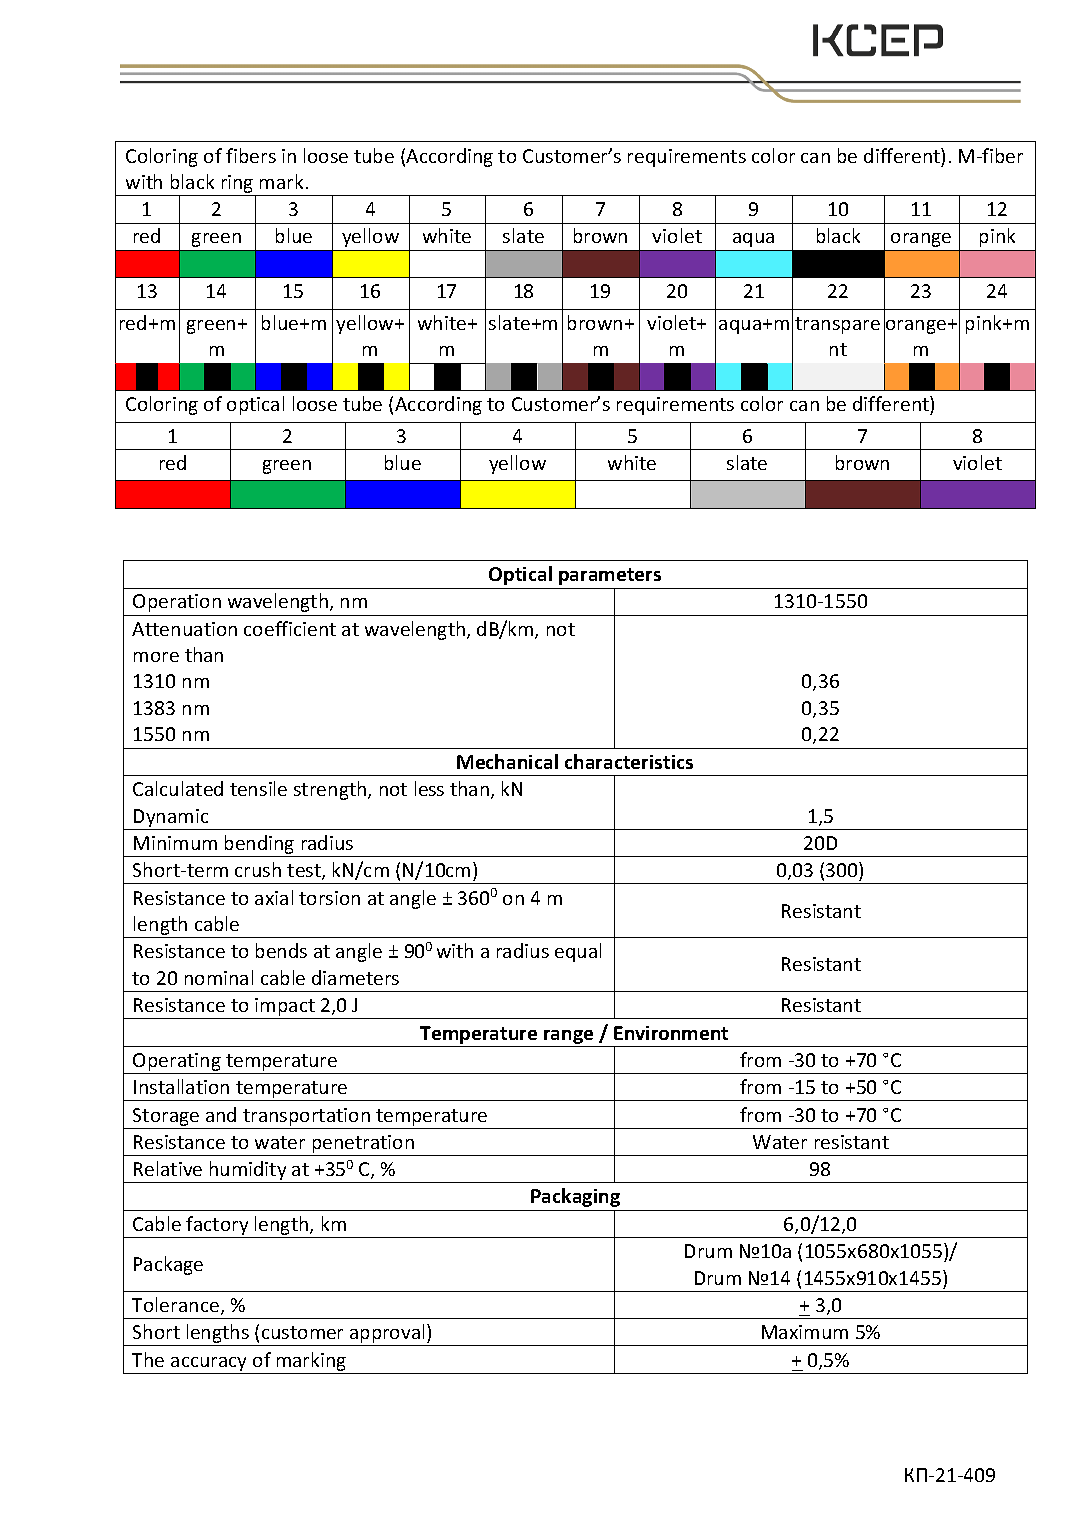 The height and width of the screenshot is (1519, 1074). I want to click on characteristics, so click(629, 761).
